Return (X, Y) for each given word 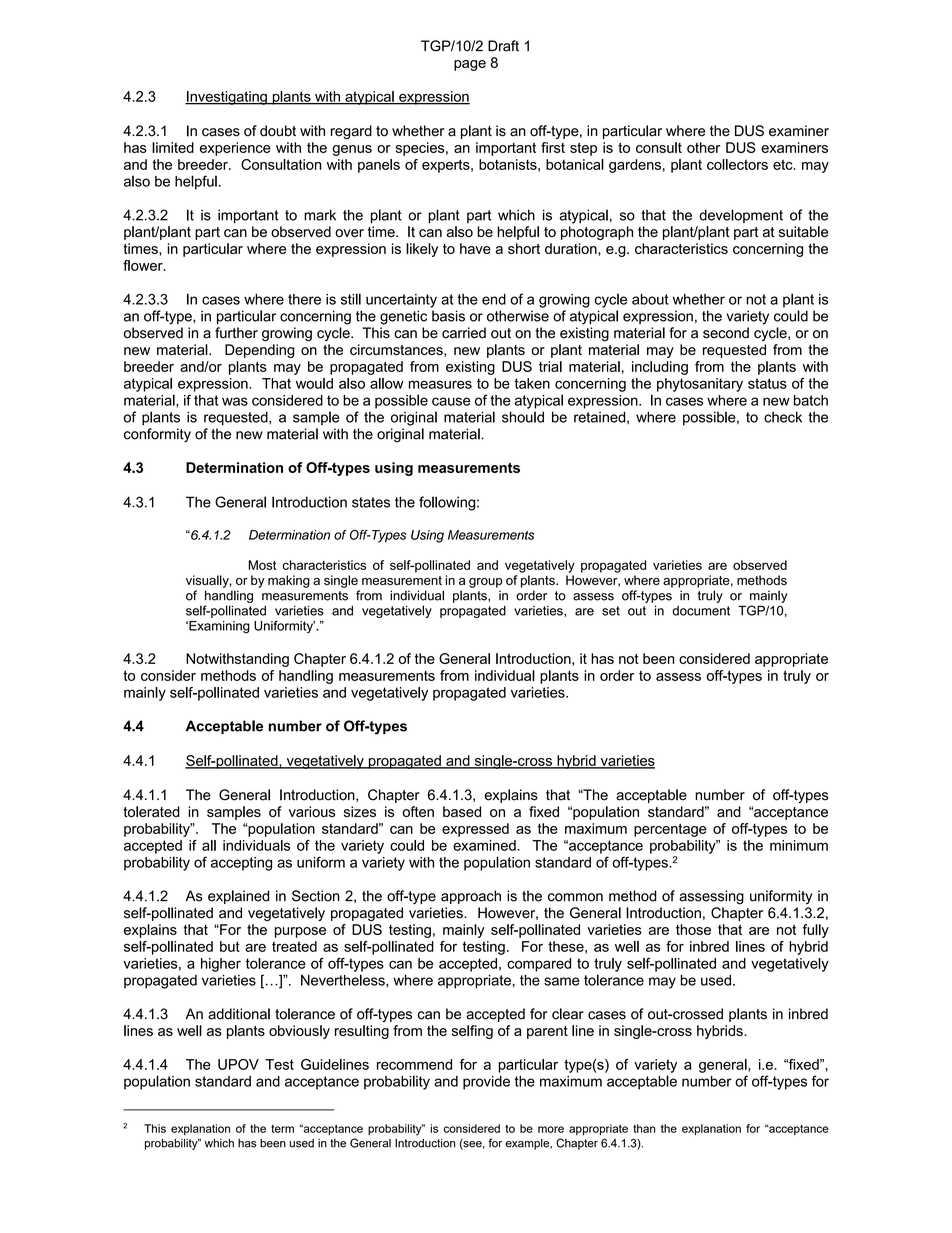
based (462, 811)
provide (486, 1083)
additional (239, 1014)
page (470, 65)
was (235, 401)
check (783, 417)
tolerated (151, 811)
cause (451, 401)
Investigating (227, 98)
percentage (670, 830)
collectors (737, 164)
